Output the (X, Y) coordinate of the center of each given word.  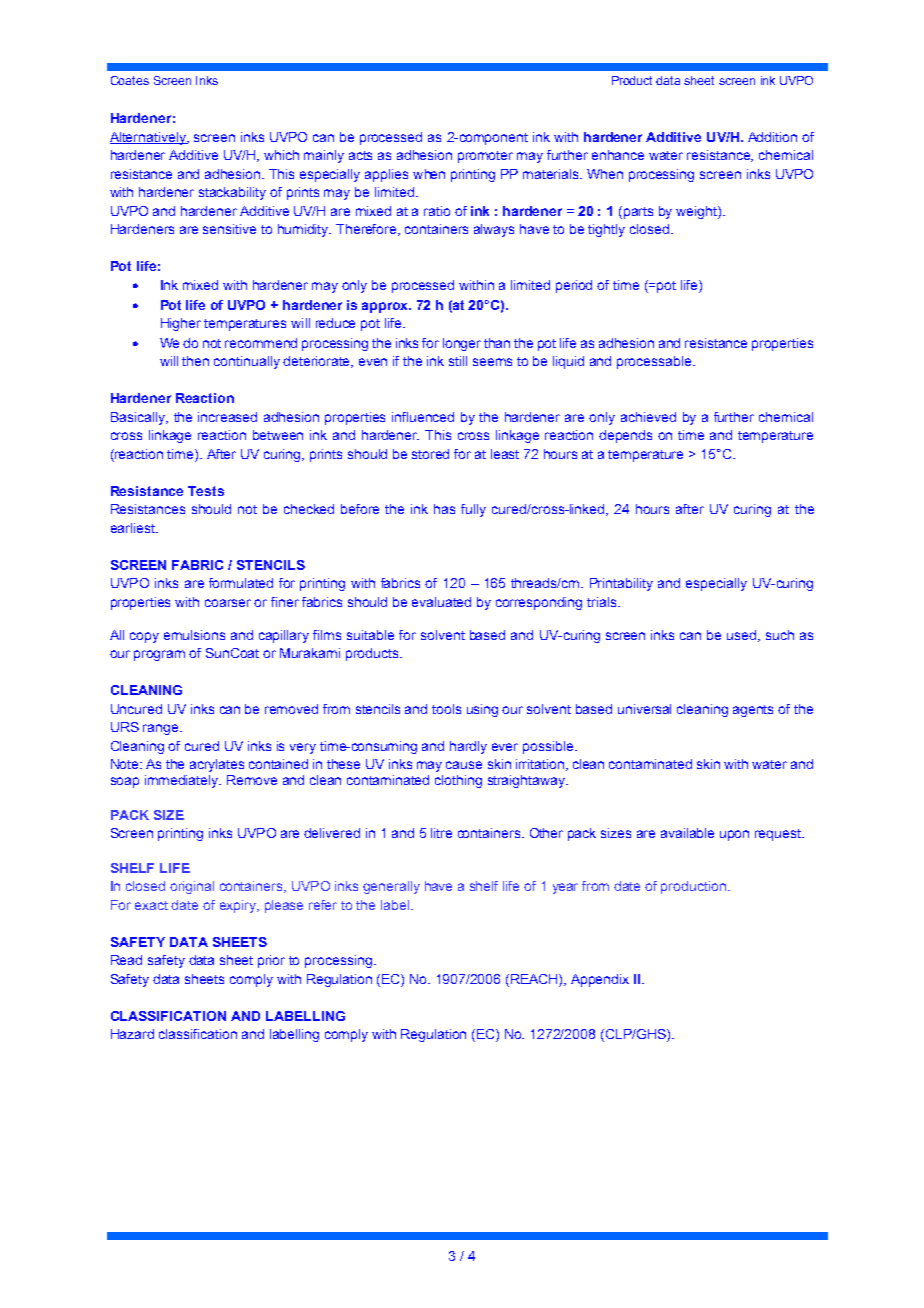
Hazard (132, 1034)
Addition (772, 137)
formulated (241, 583)
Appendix (600, 980)
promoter (485, 157)
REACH (535, 979)
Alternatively (149, 138)
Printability (621, 584)
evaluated (441, 602)
